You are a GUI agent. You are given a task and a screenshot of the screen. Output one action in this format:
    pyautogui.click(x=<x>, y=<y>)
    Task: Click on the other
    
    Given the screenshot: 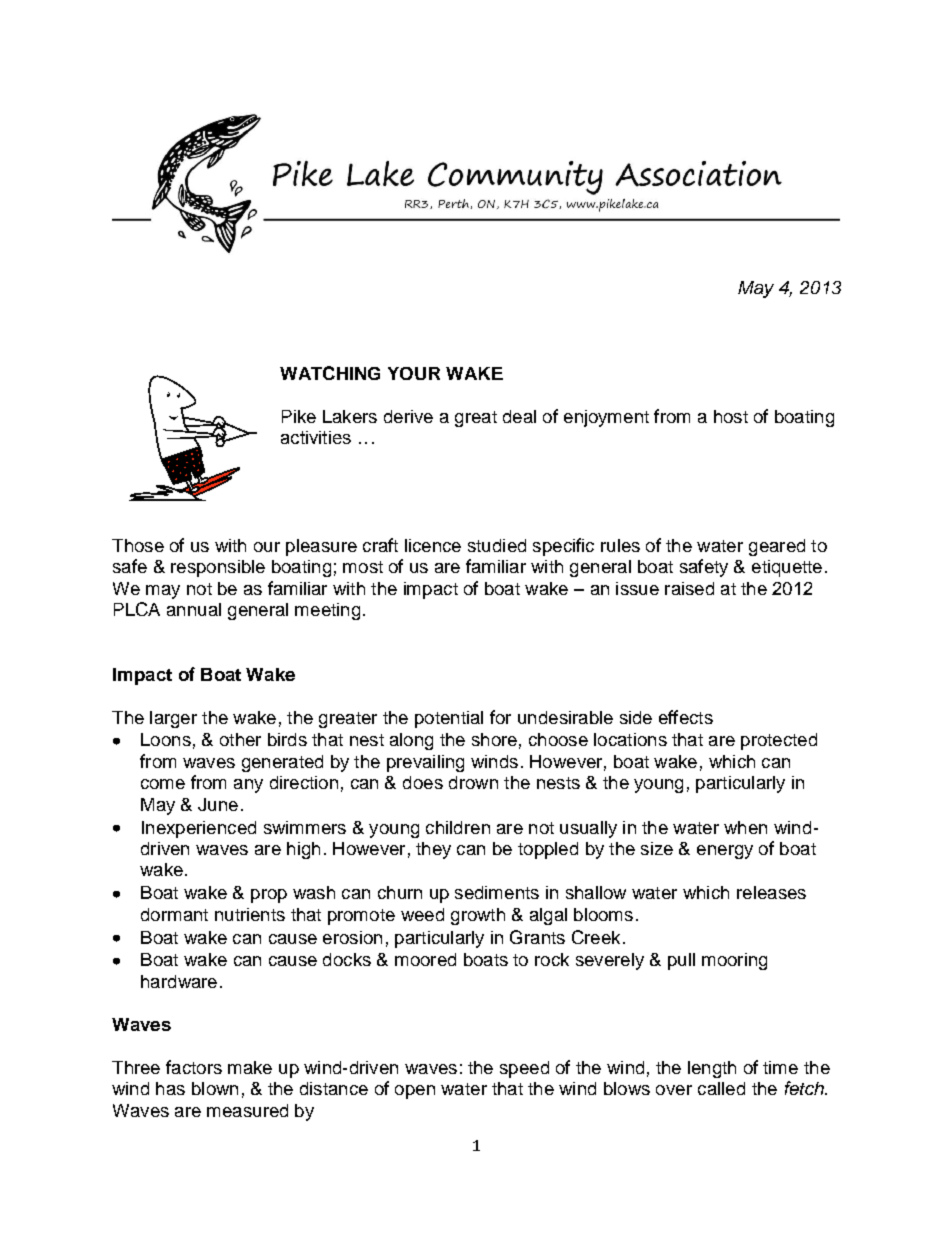 What is the action you would take?
    pyautogui.click(x=240, y=739)
